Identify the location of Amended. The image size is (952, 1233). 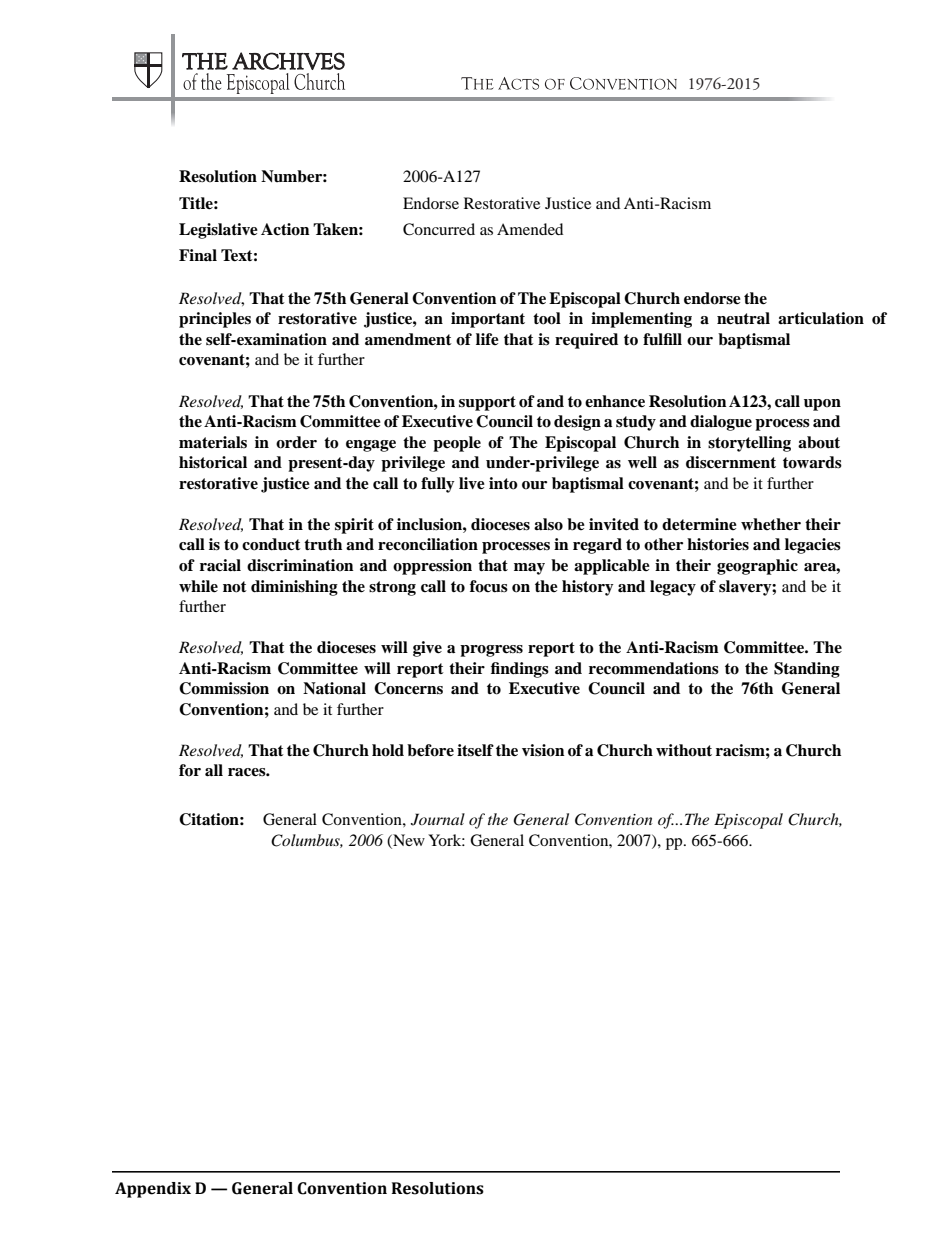
(530, 229).
